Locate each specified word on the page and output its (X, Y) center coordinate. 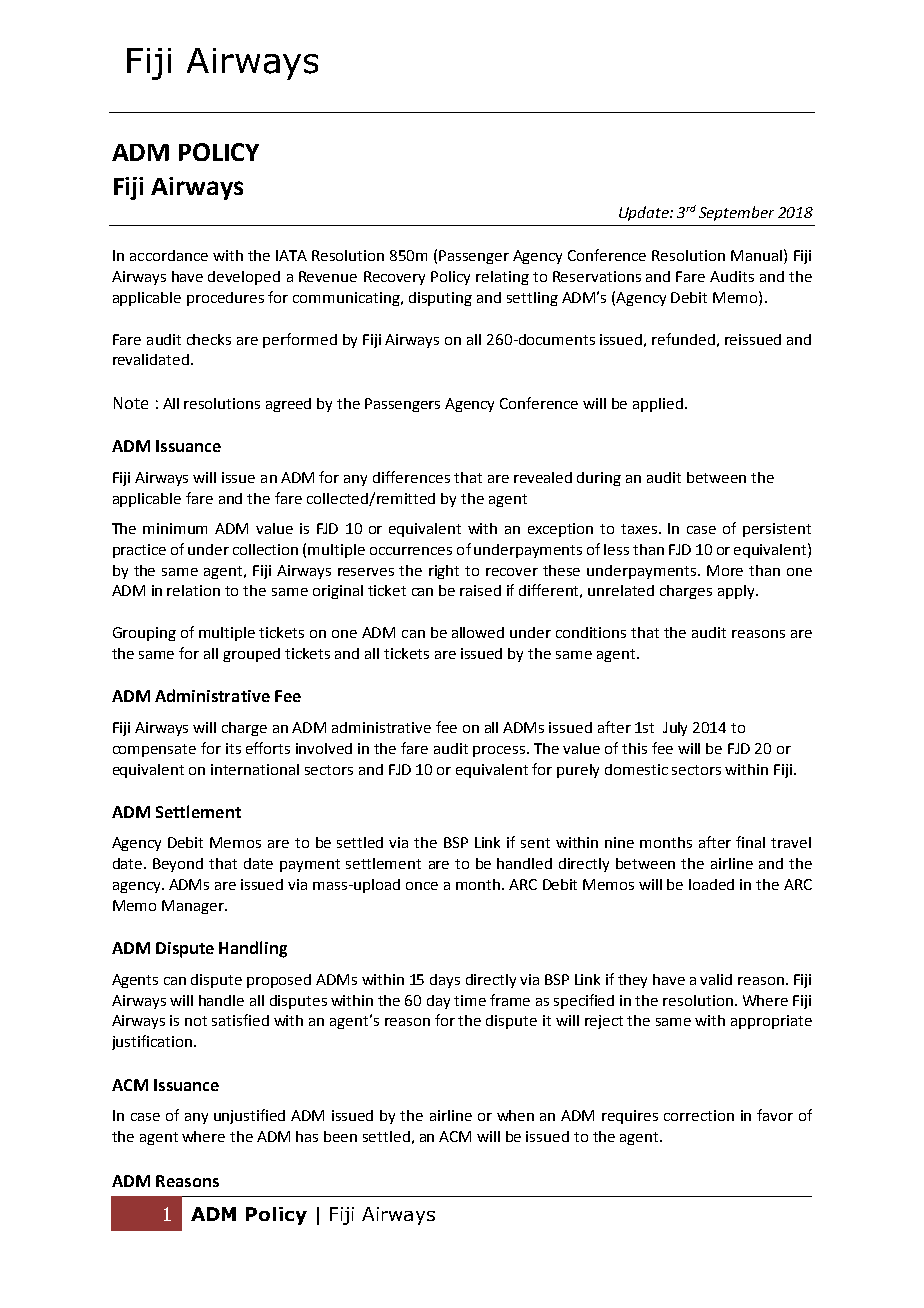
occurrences (411, 551)
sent (535, 843)
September (736, 213)
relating (502, 278)
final (750, 842)
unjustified (249, 1116)
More (725, 570)
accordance (169, 255)
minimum (175, 528)
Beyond (178, 865)
